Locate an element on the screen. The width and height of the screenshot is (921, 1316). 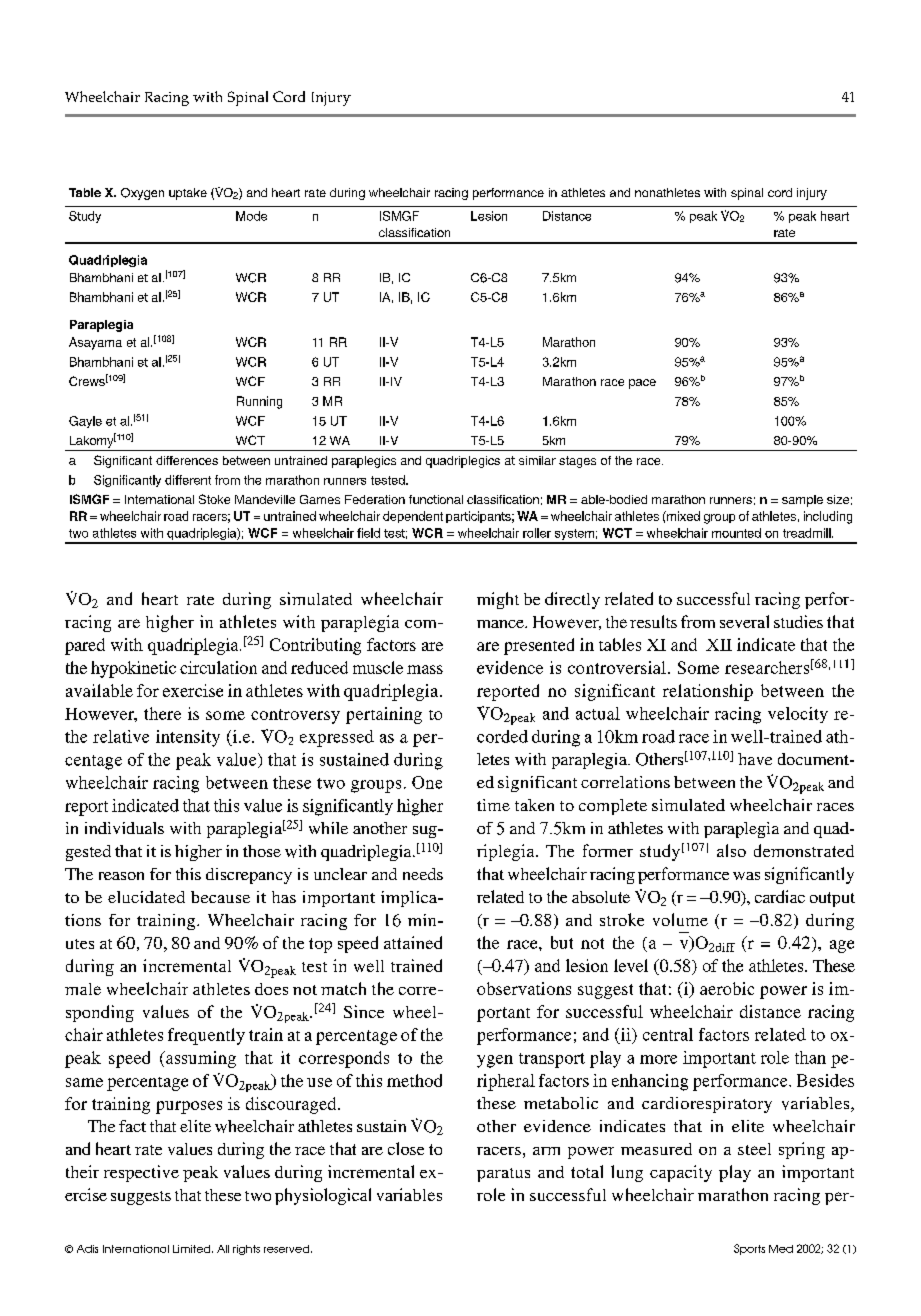
dependent is located at coordinates (413, 517).
